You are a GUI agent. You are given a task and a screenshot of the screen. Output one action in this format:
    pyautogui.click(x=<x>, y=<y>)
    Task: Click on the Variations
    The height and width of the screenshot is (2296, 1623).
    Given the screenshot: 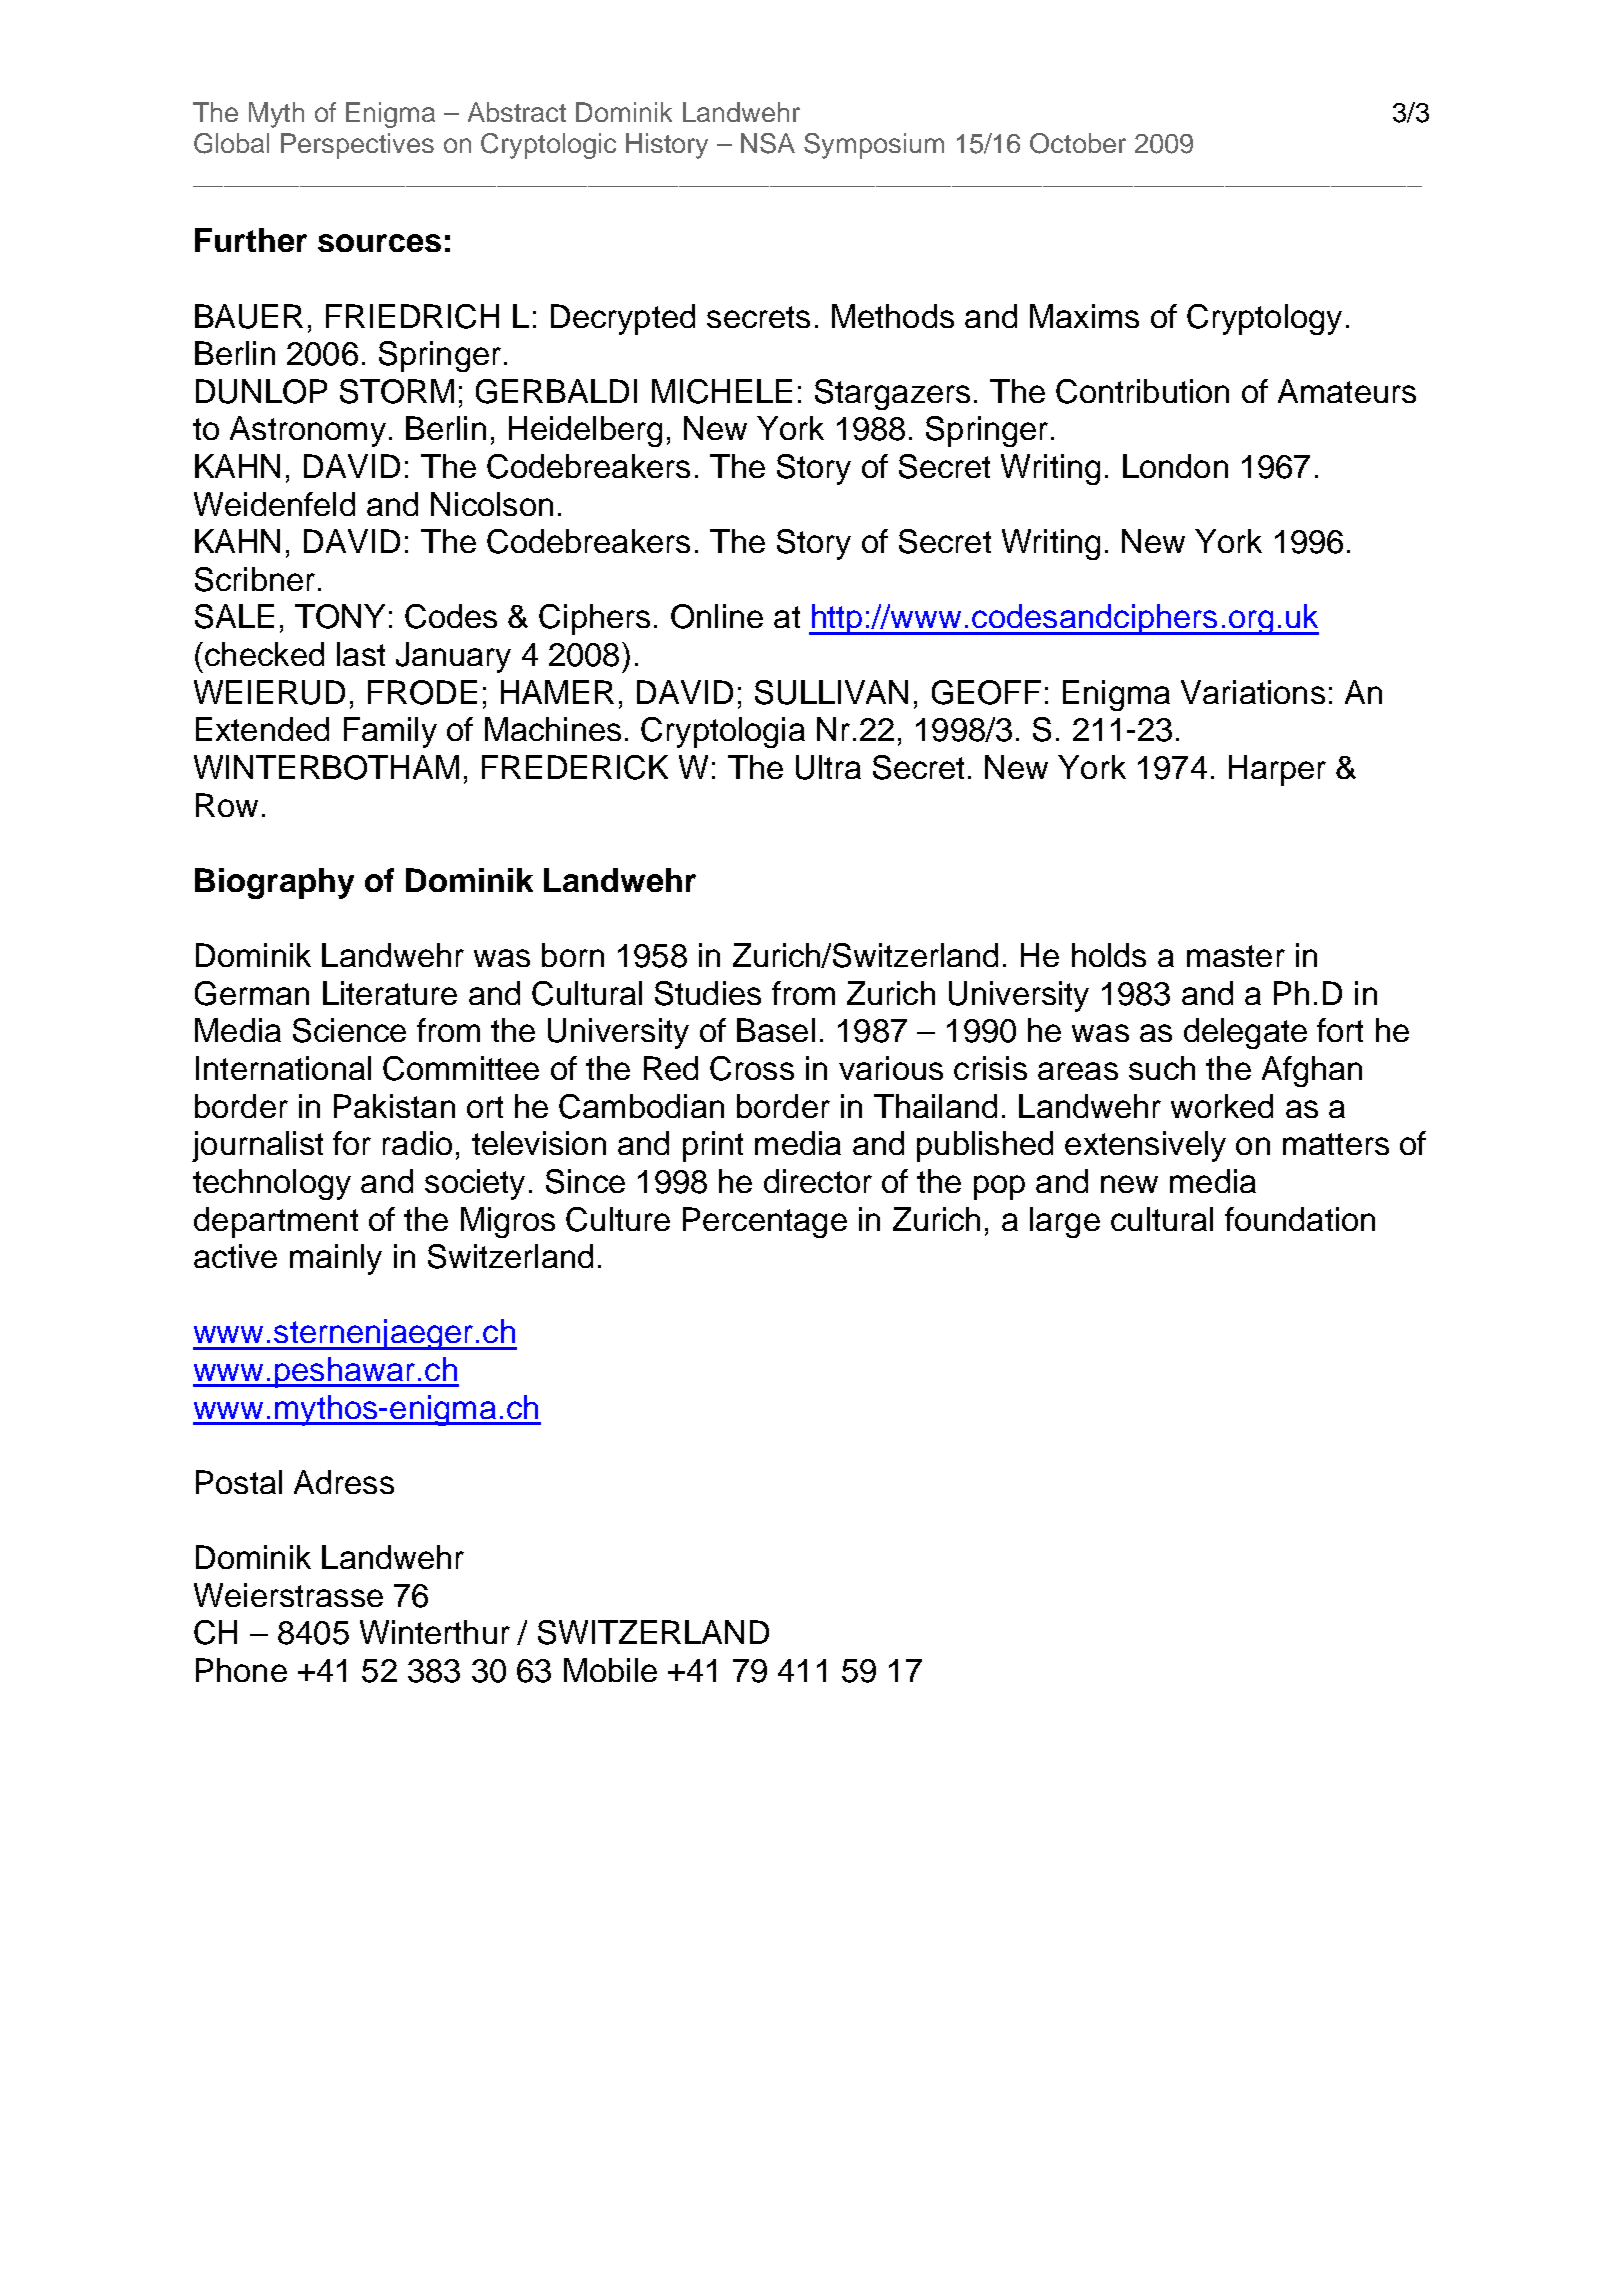 What is the action you would take?
    pyautogui.click(x=1253, y=692)
